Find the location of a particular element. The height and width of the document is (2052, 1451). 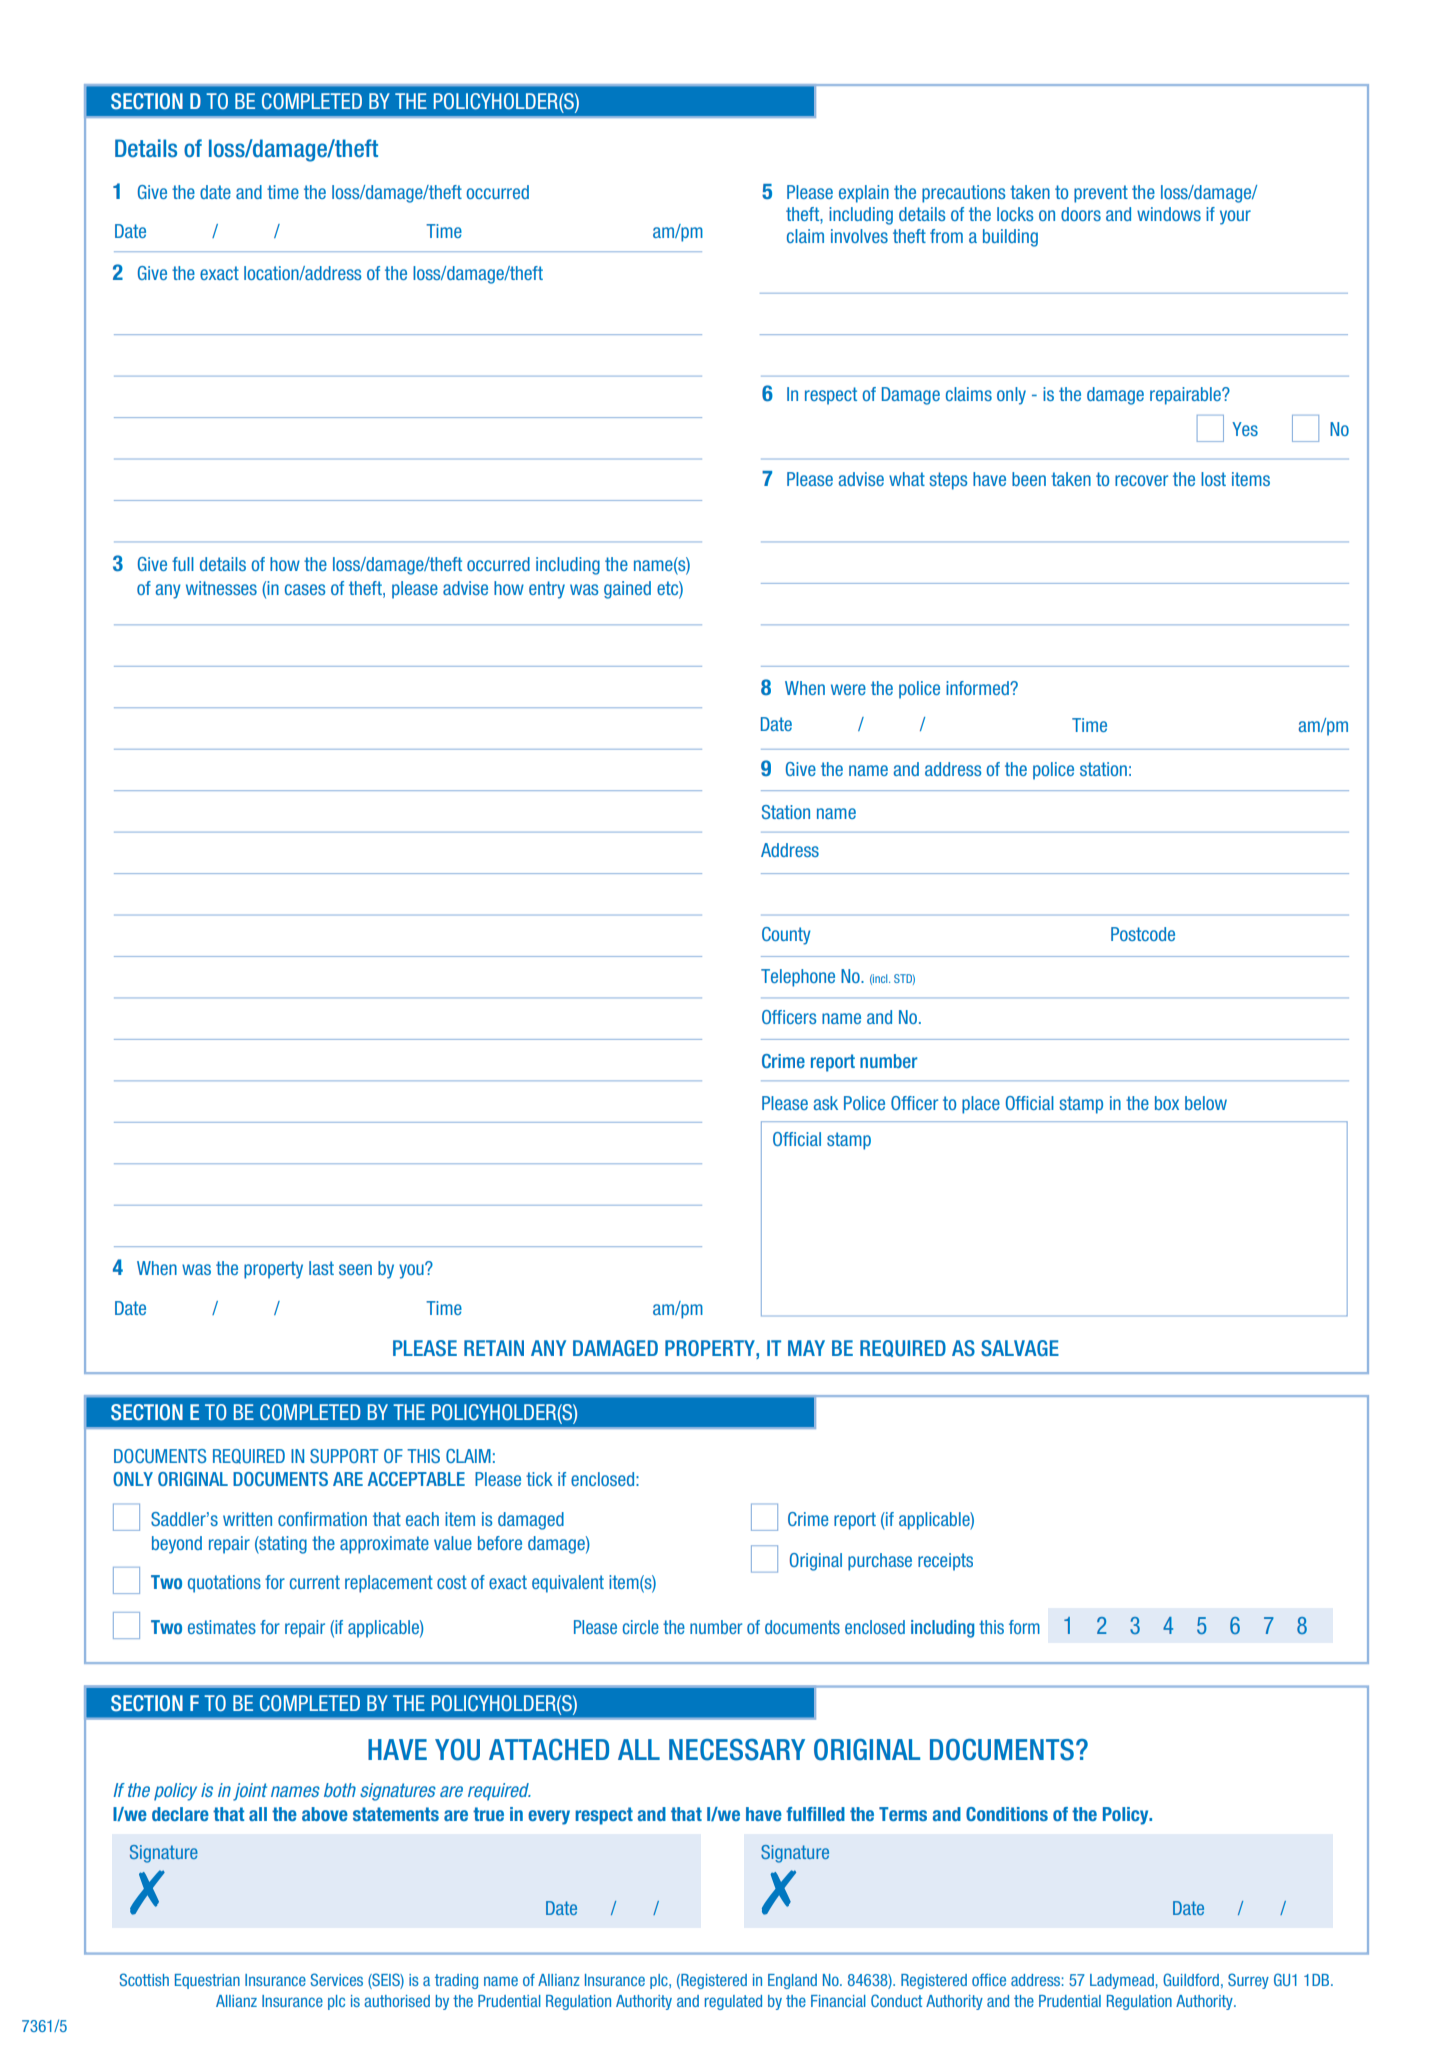

involves is located at coordinates (859, 236).
